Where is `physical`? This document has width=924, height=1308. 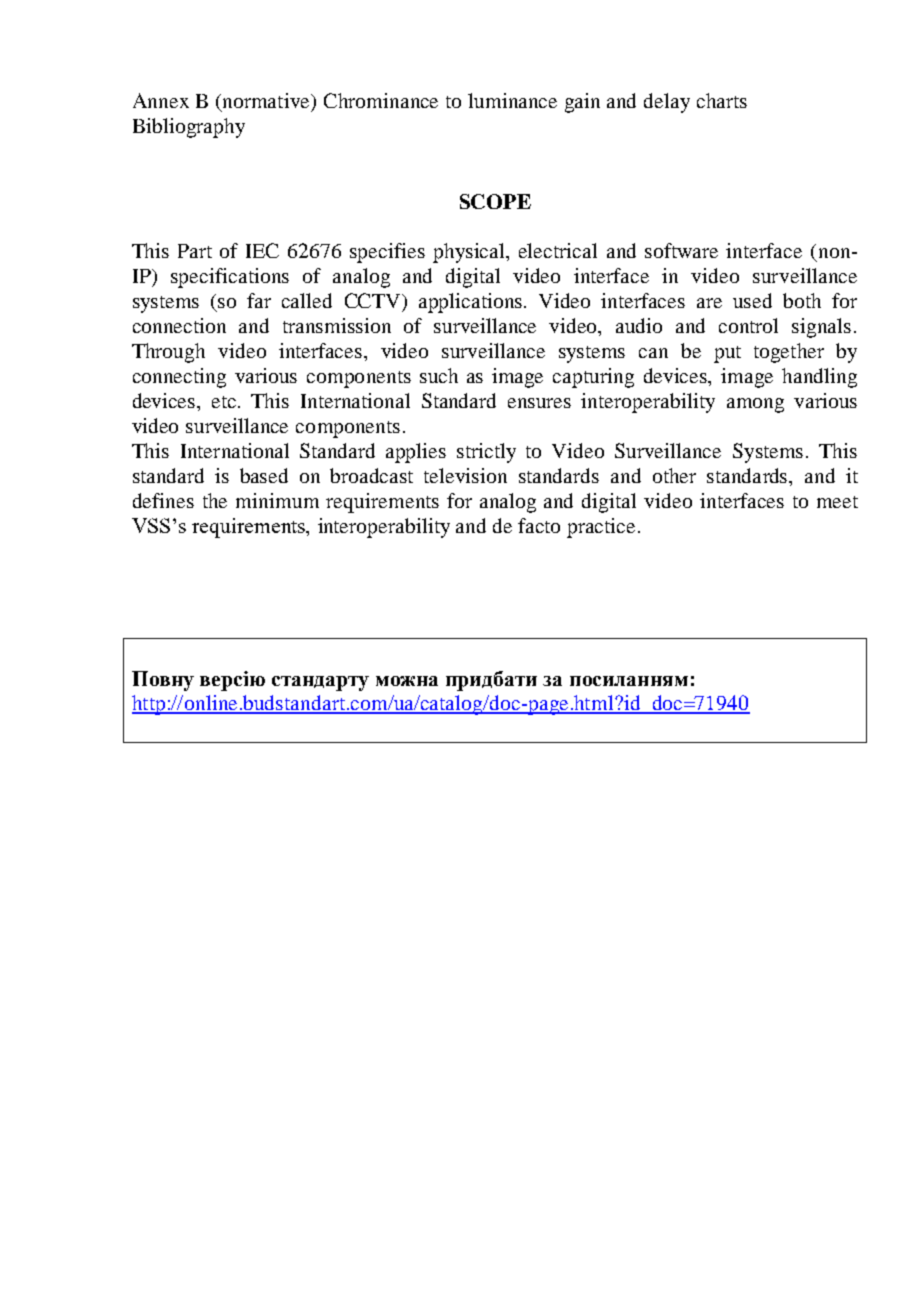
physical is located at coordinates (470, 253).
